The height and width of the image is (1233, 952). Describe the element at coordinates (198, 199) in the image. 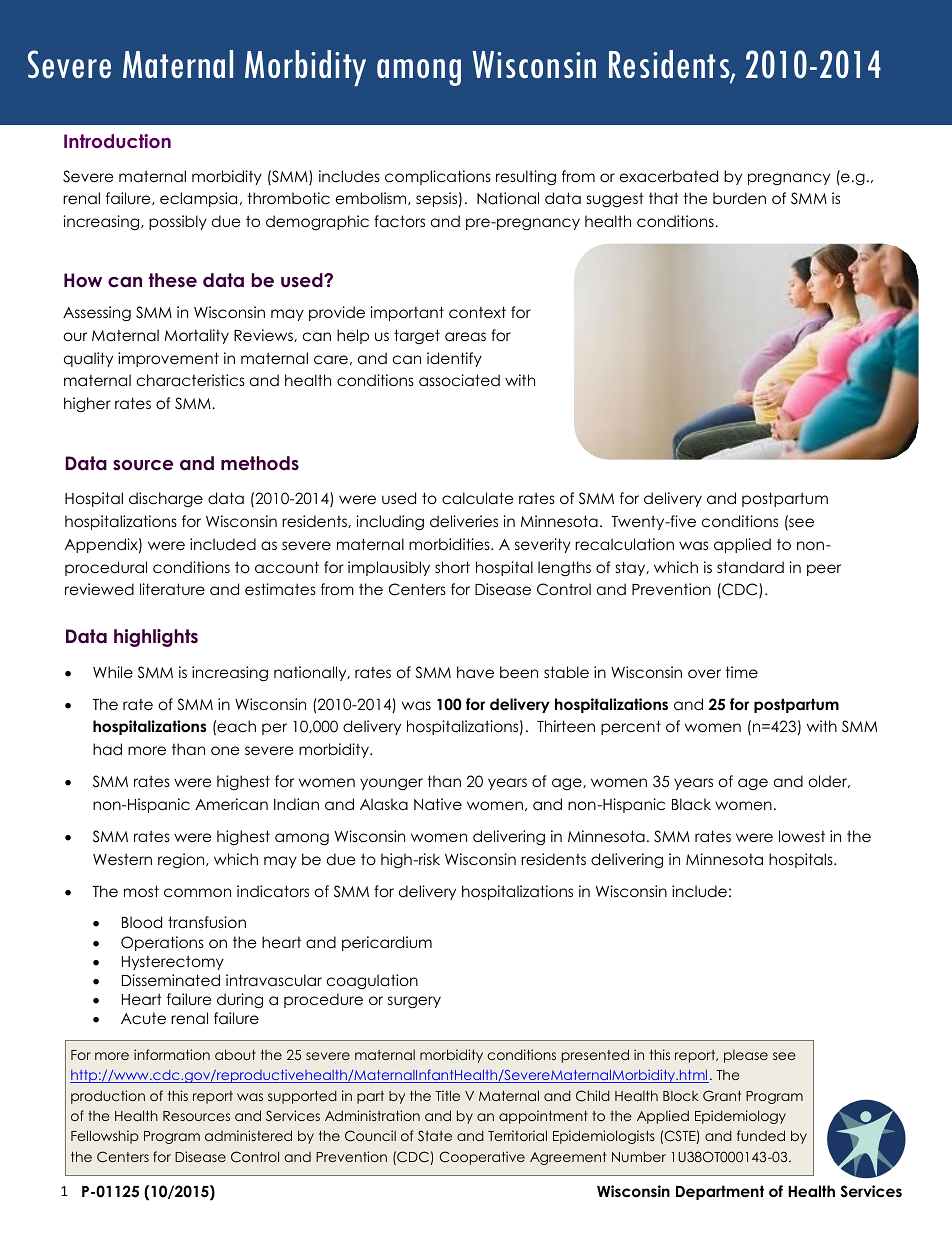

I see `eclampsia` at that location.
